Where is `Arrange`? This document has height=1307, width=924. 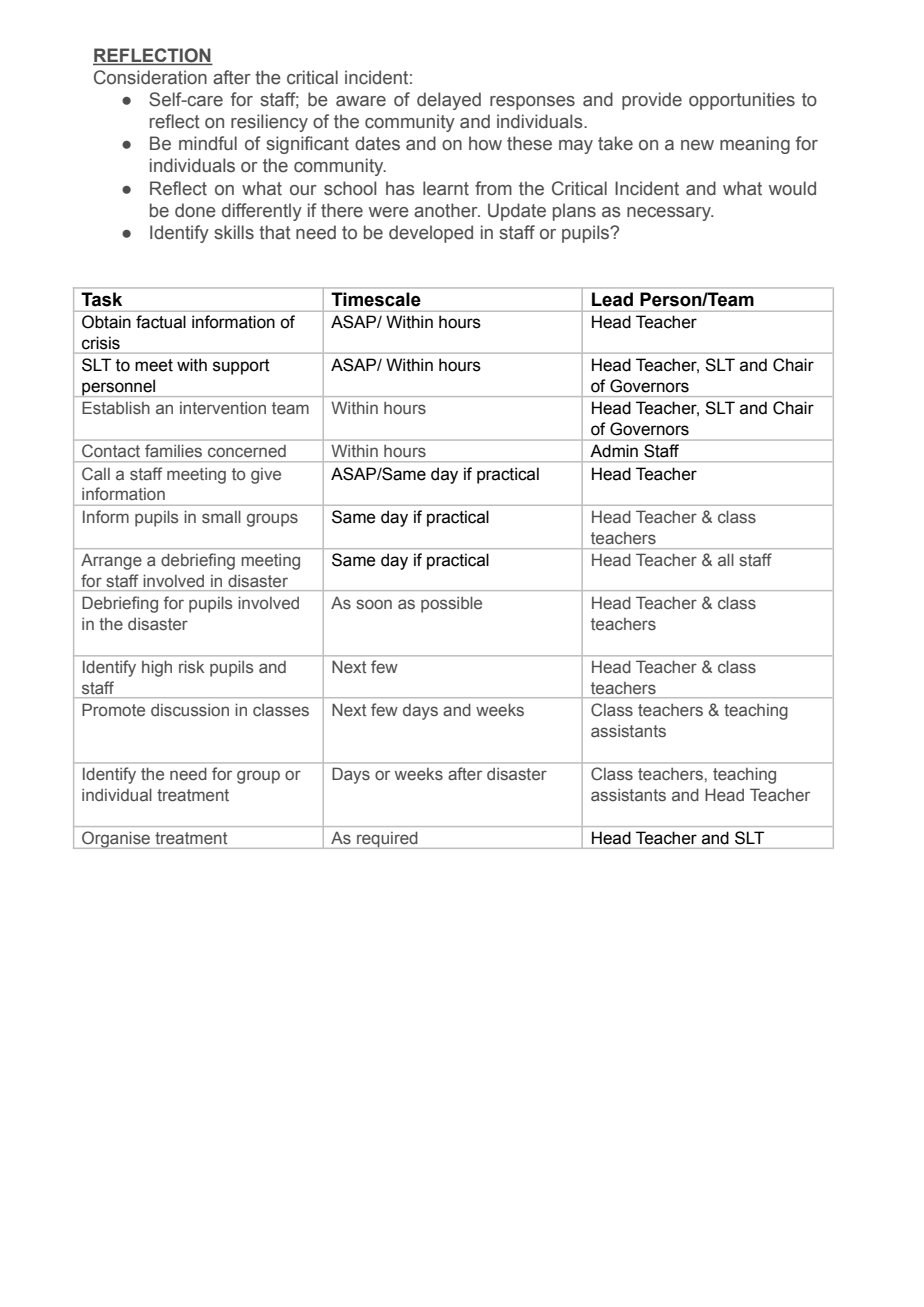 Arrange is located at coordinates (111, 561).
